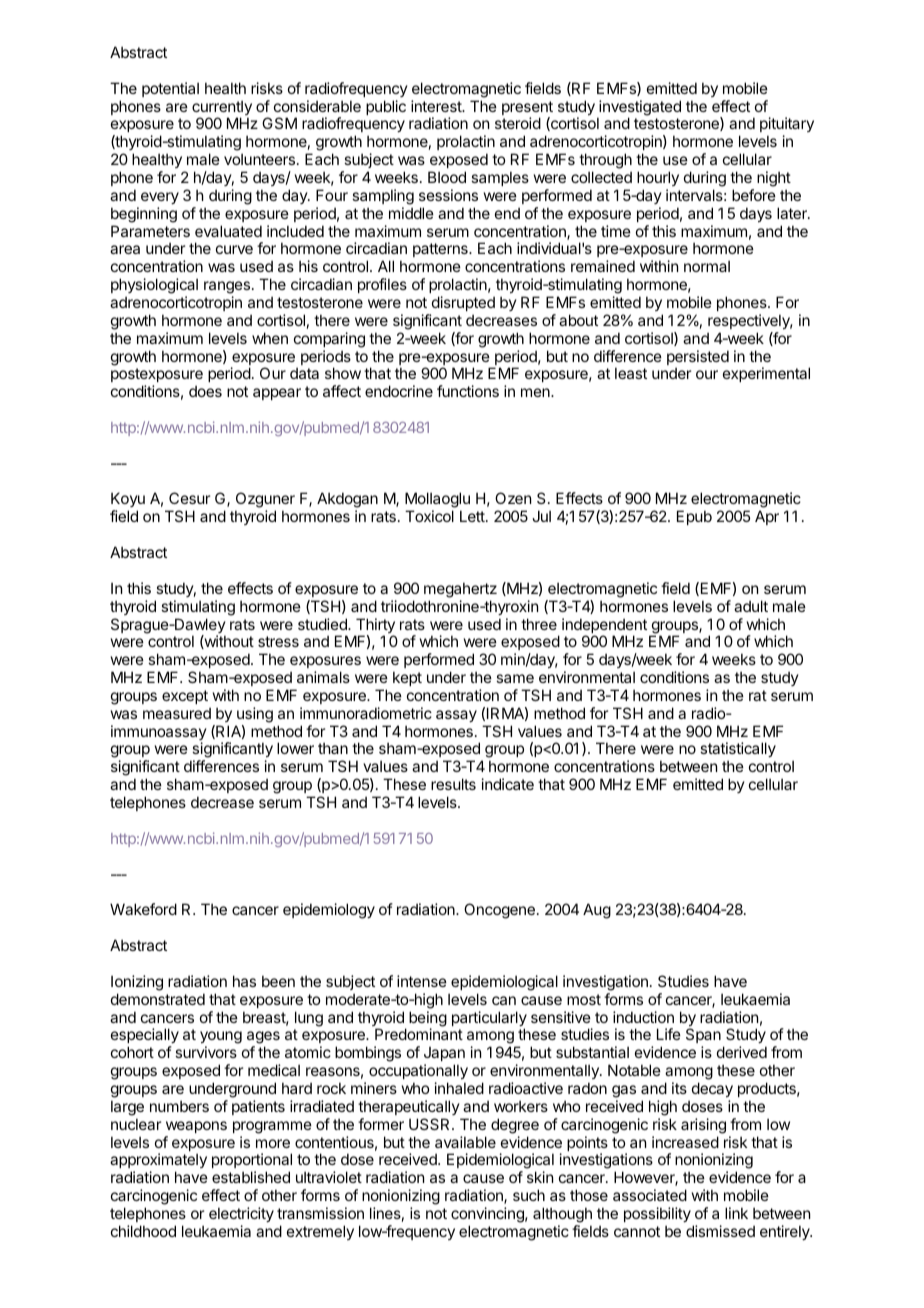  What do you see at coordinates (437, 106) in the page?
I see `interest` at bounding box center [437, 106].
